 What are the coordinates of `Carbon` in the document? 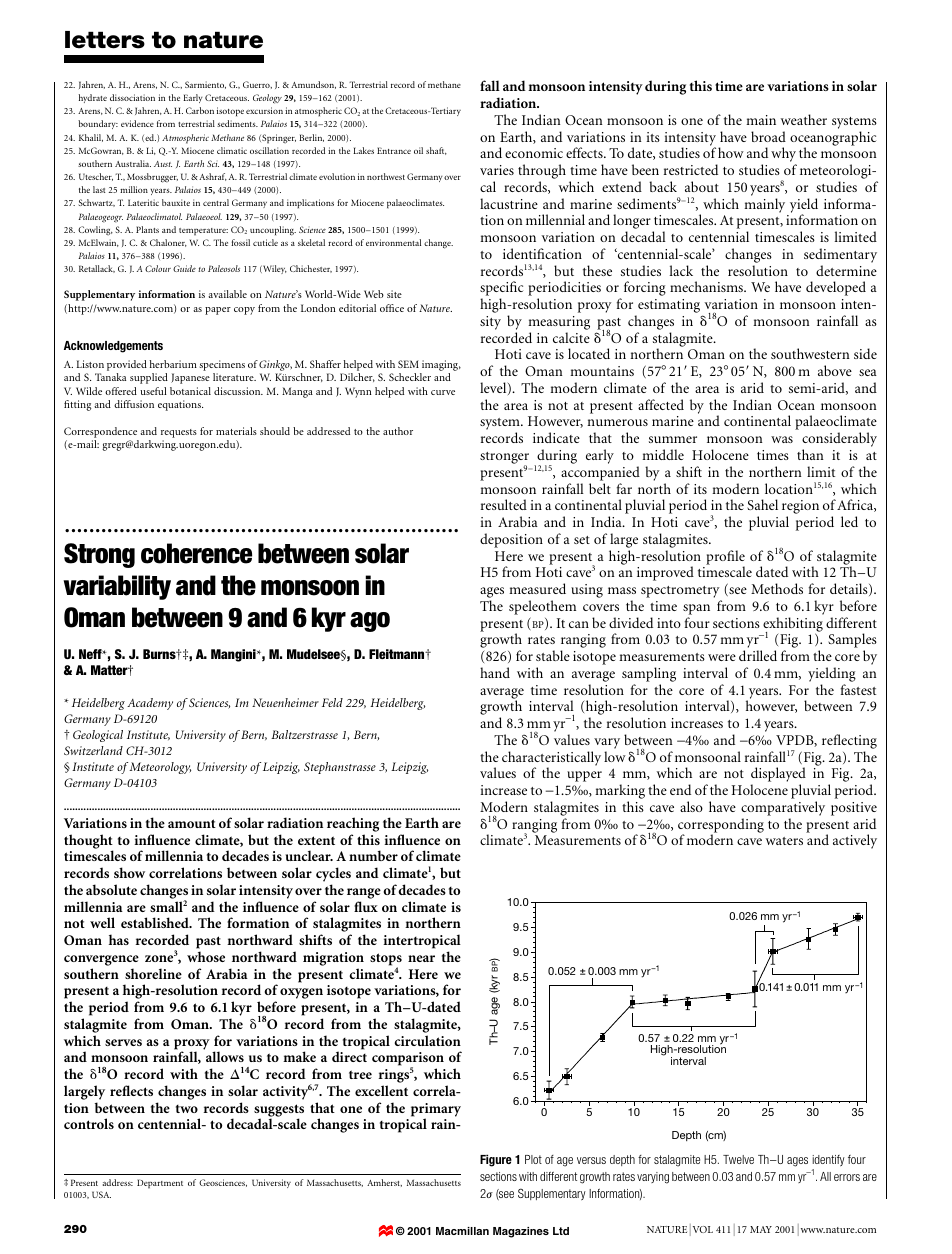 It's located at (200, 110).
